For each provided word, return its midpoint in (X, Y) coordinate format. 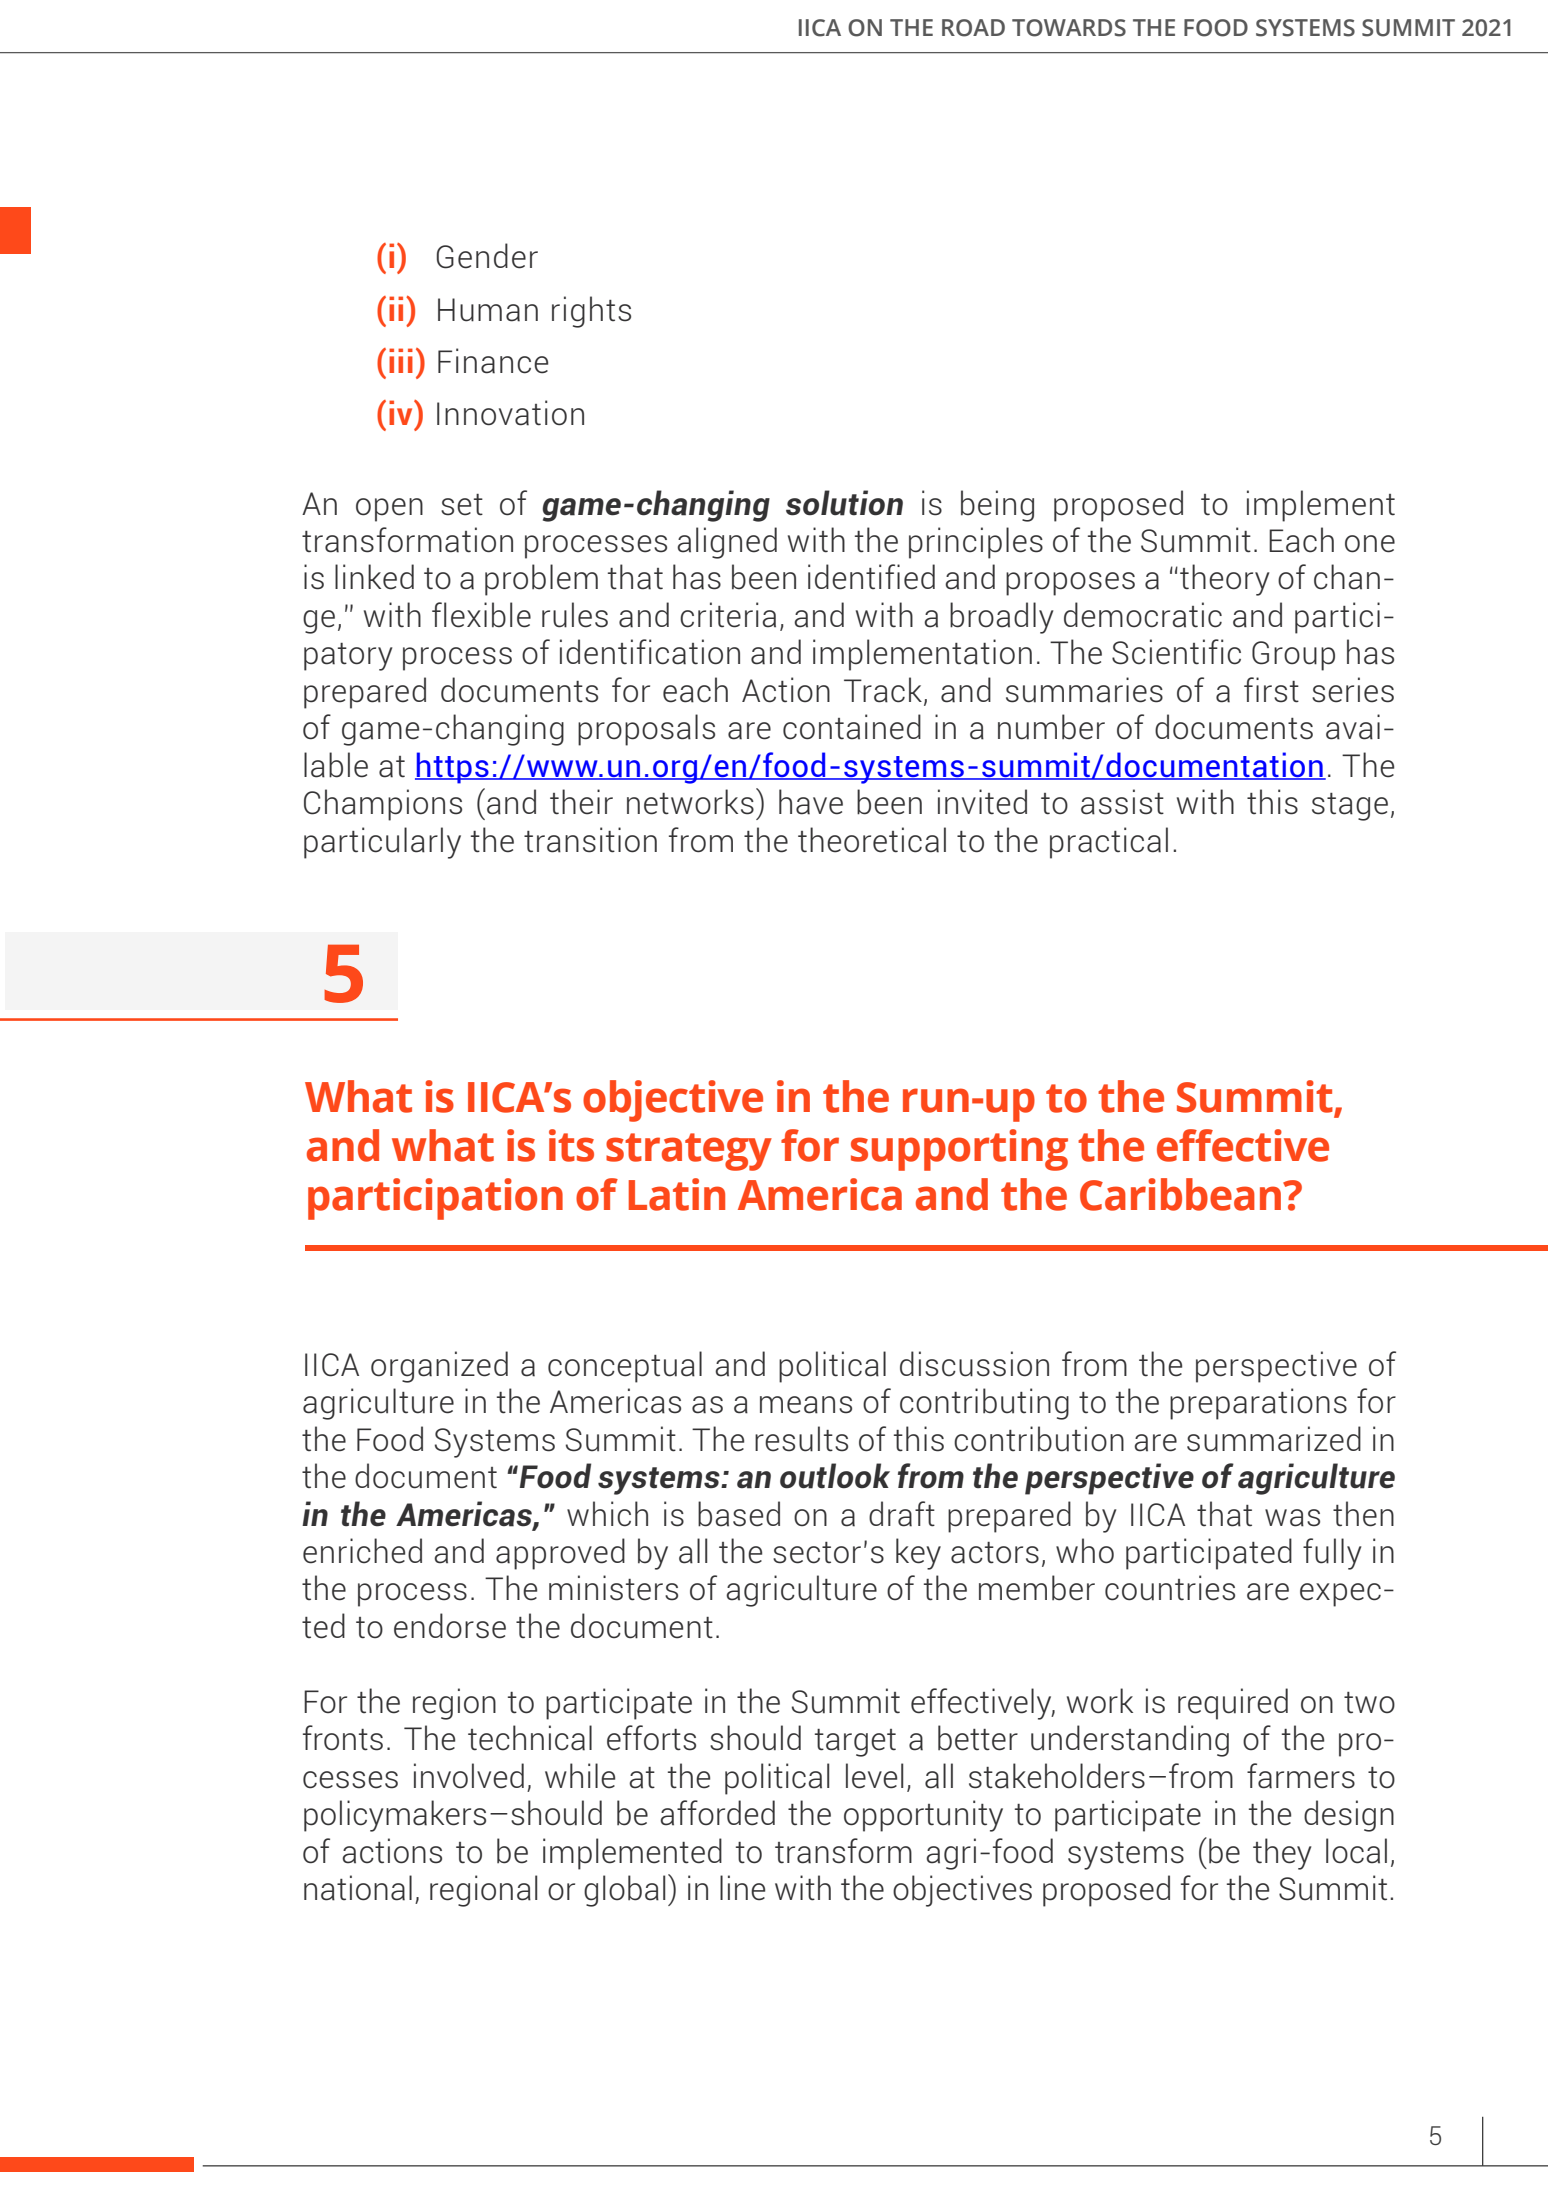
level (874, 1776)
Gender (487, 256)
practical (1109, 843)
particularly (382, 843)
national (358, 1888)
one (1370, 544)
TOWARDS (1069, 28)
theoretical (872, 840)
